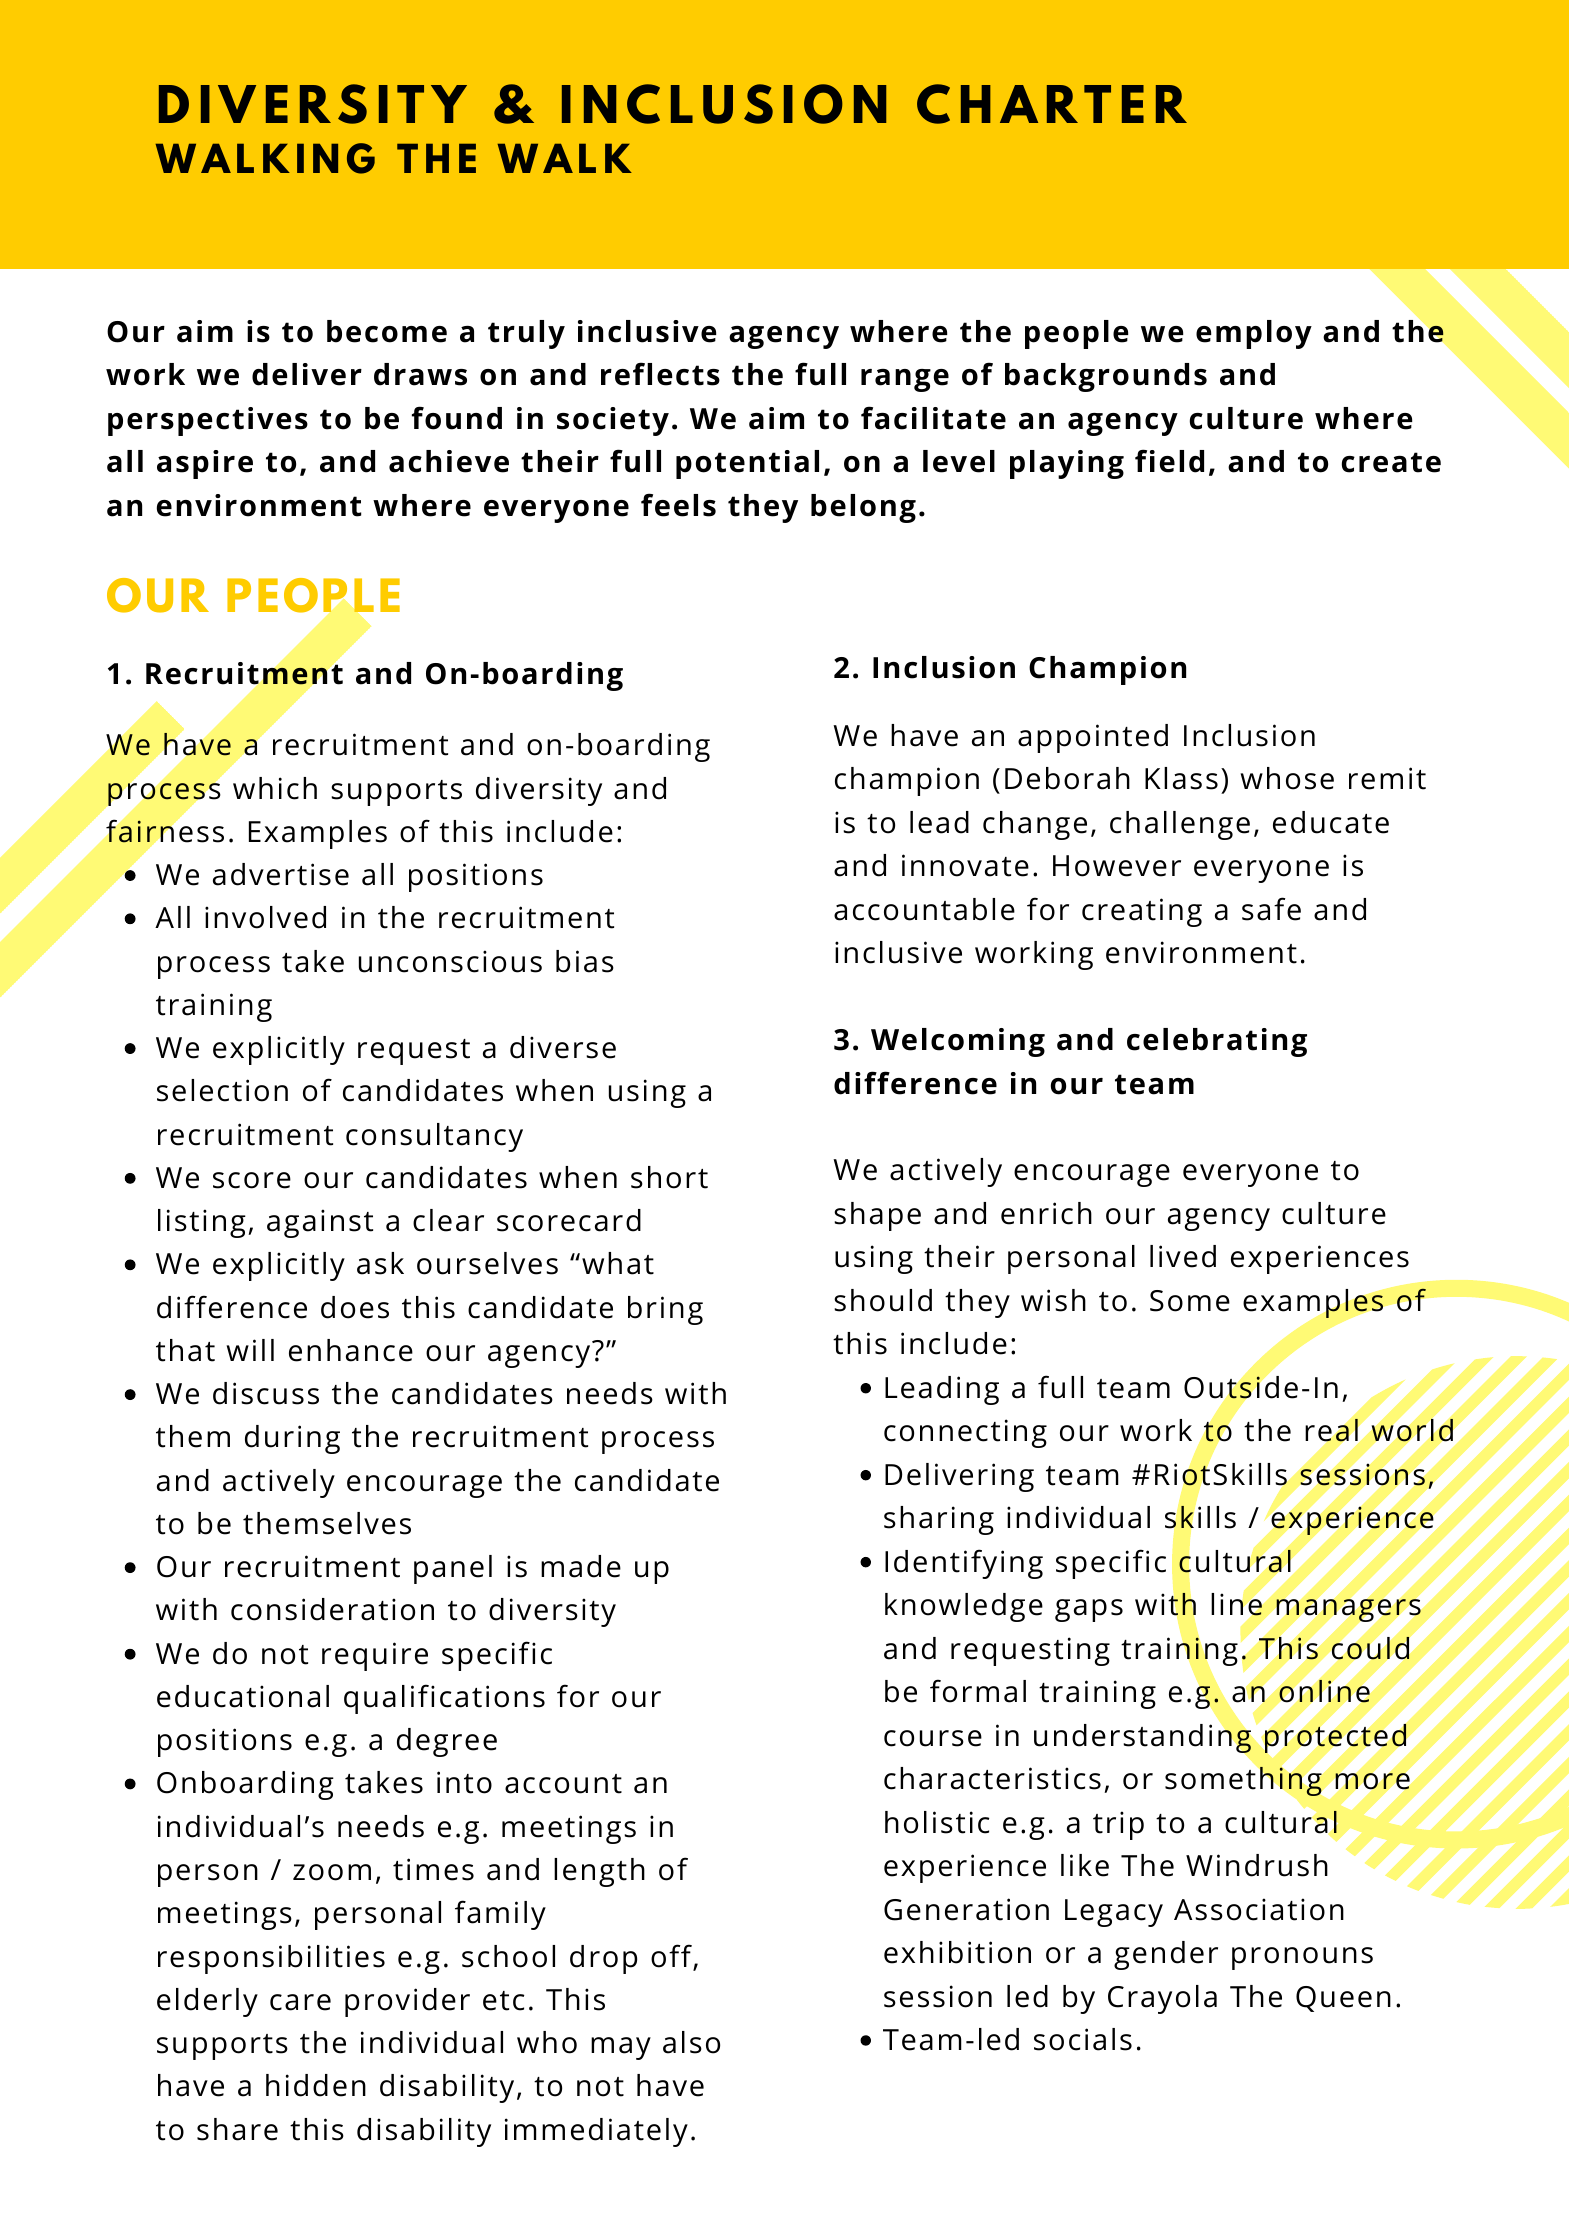  I want to click on sharing, so click(939, 1520).
